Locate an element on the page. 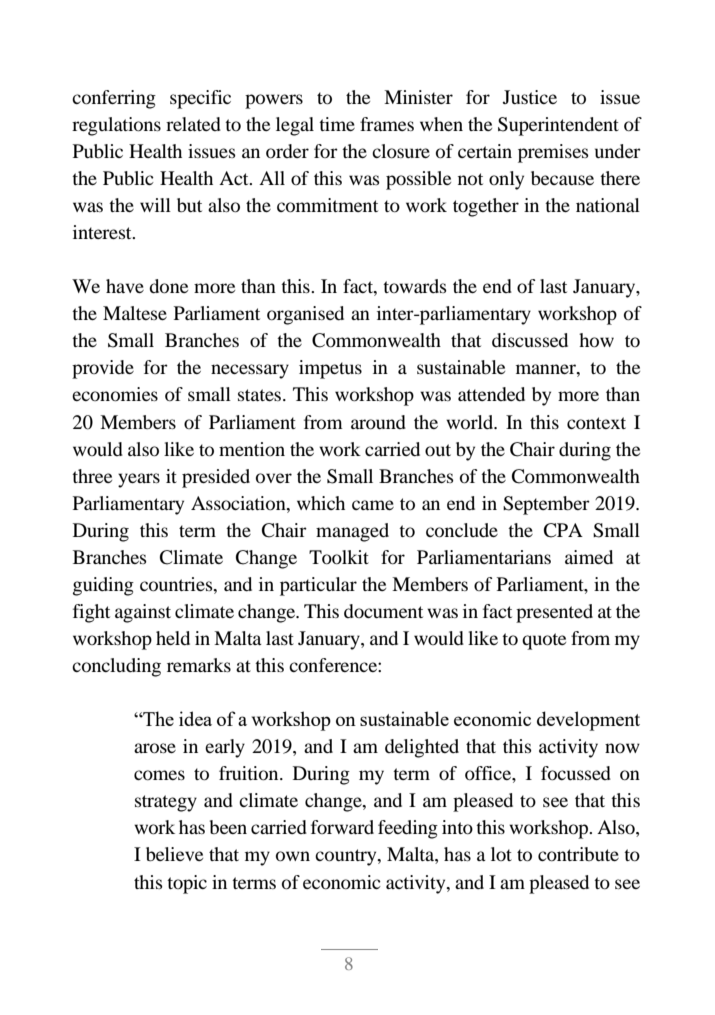  document is located at coordinates (383, 611).
